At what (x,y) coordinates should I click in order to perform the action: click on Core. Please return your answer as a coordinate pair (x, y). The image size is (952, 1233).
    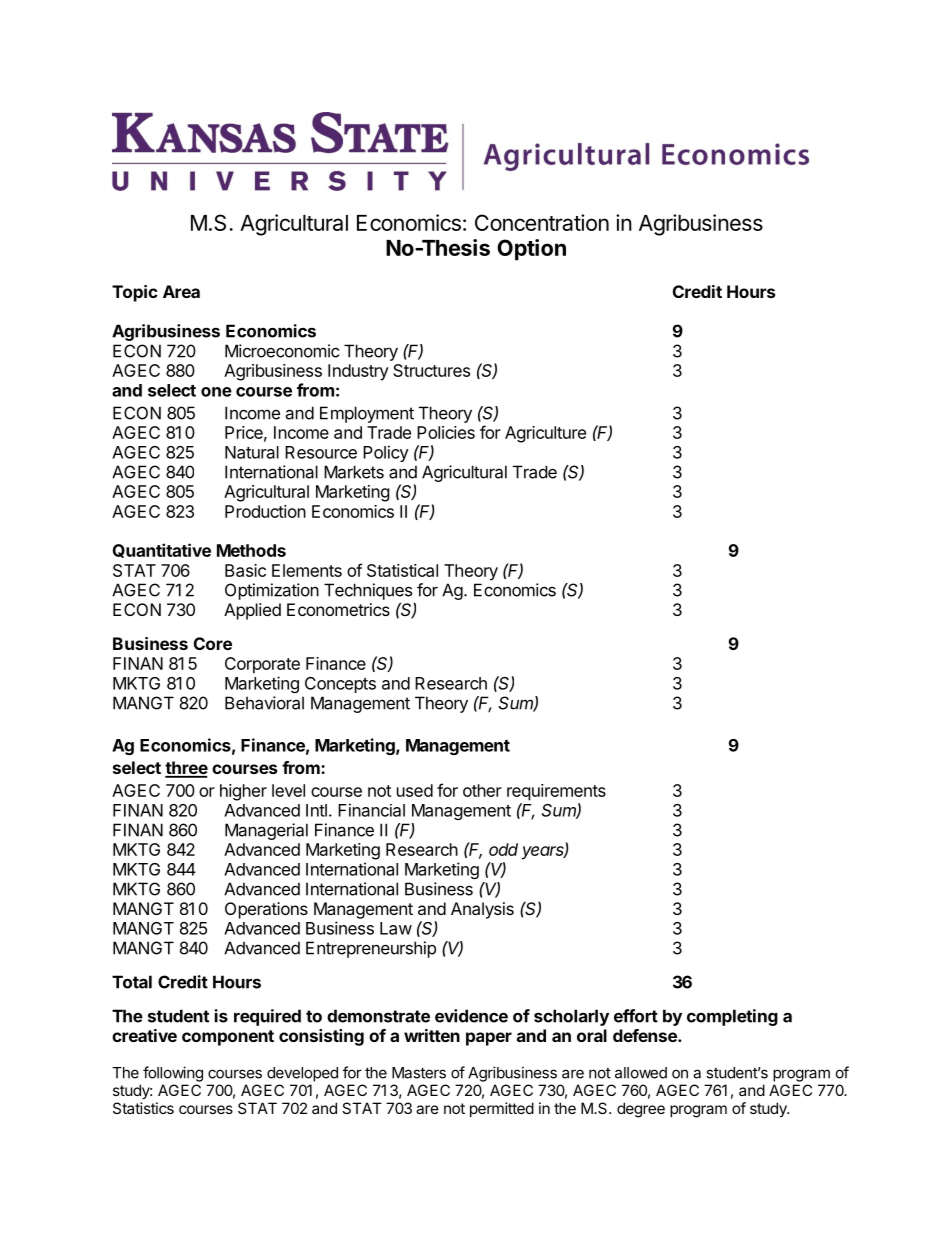
    Looking at the image, I should click on (213, 643).
